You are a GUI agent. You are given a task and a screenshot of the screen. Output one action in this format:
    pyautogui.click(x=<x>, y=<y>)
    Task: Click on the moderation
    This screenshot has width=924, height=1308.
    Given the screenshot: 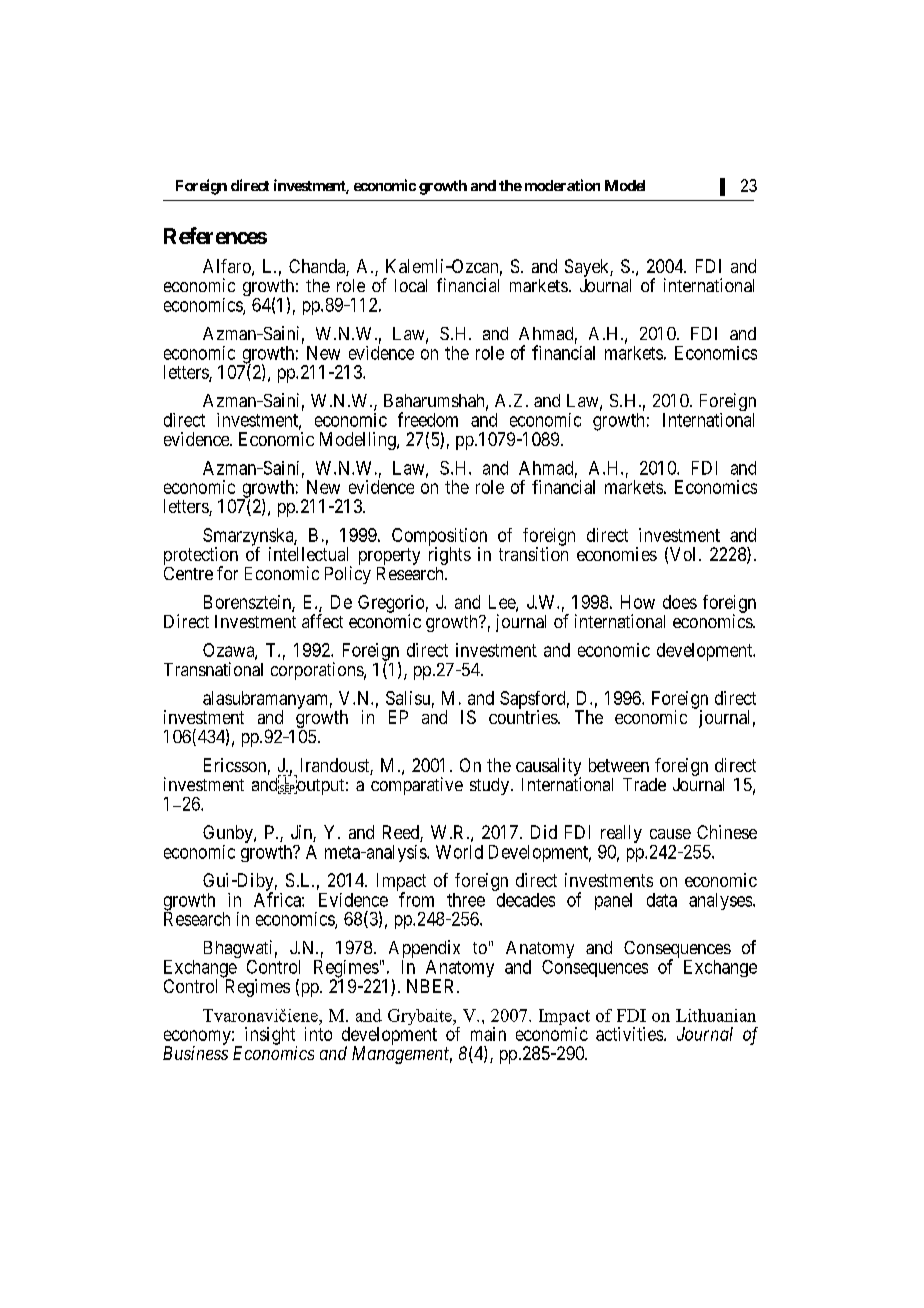 What is the action you would take?
    pyautogui.click(x=562, y=185)
